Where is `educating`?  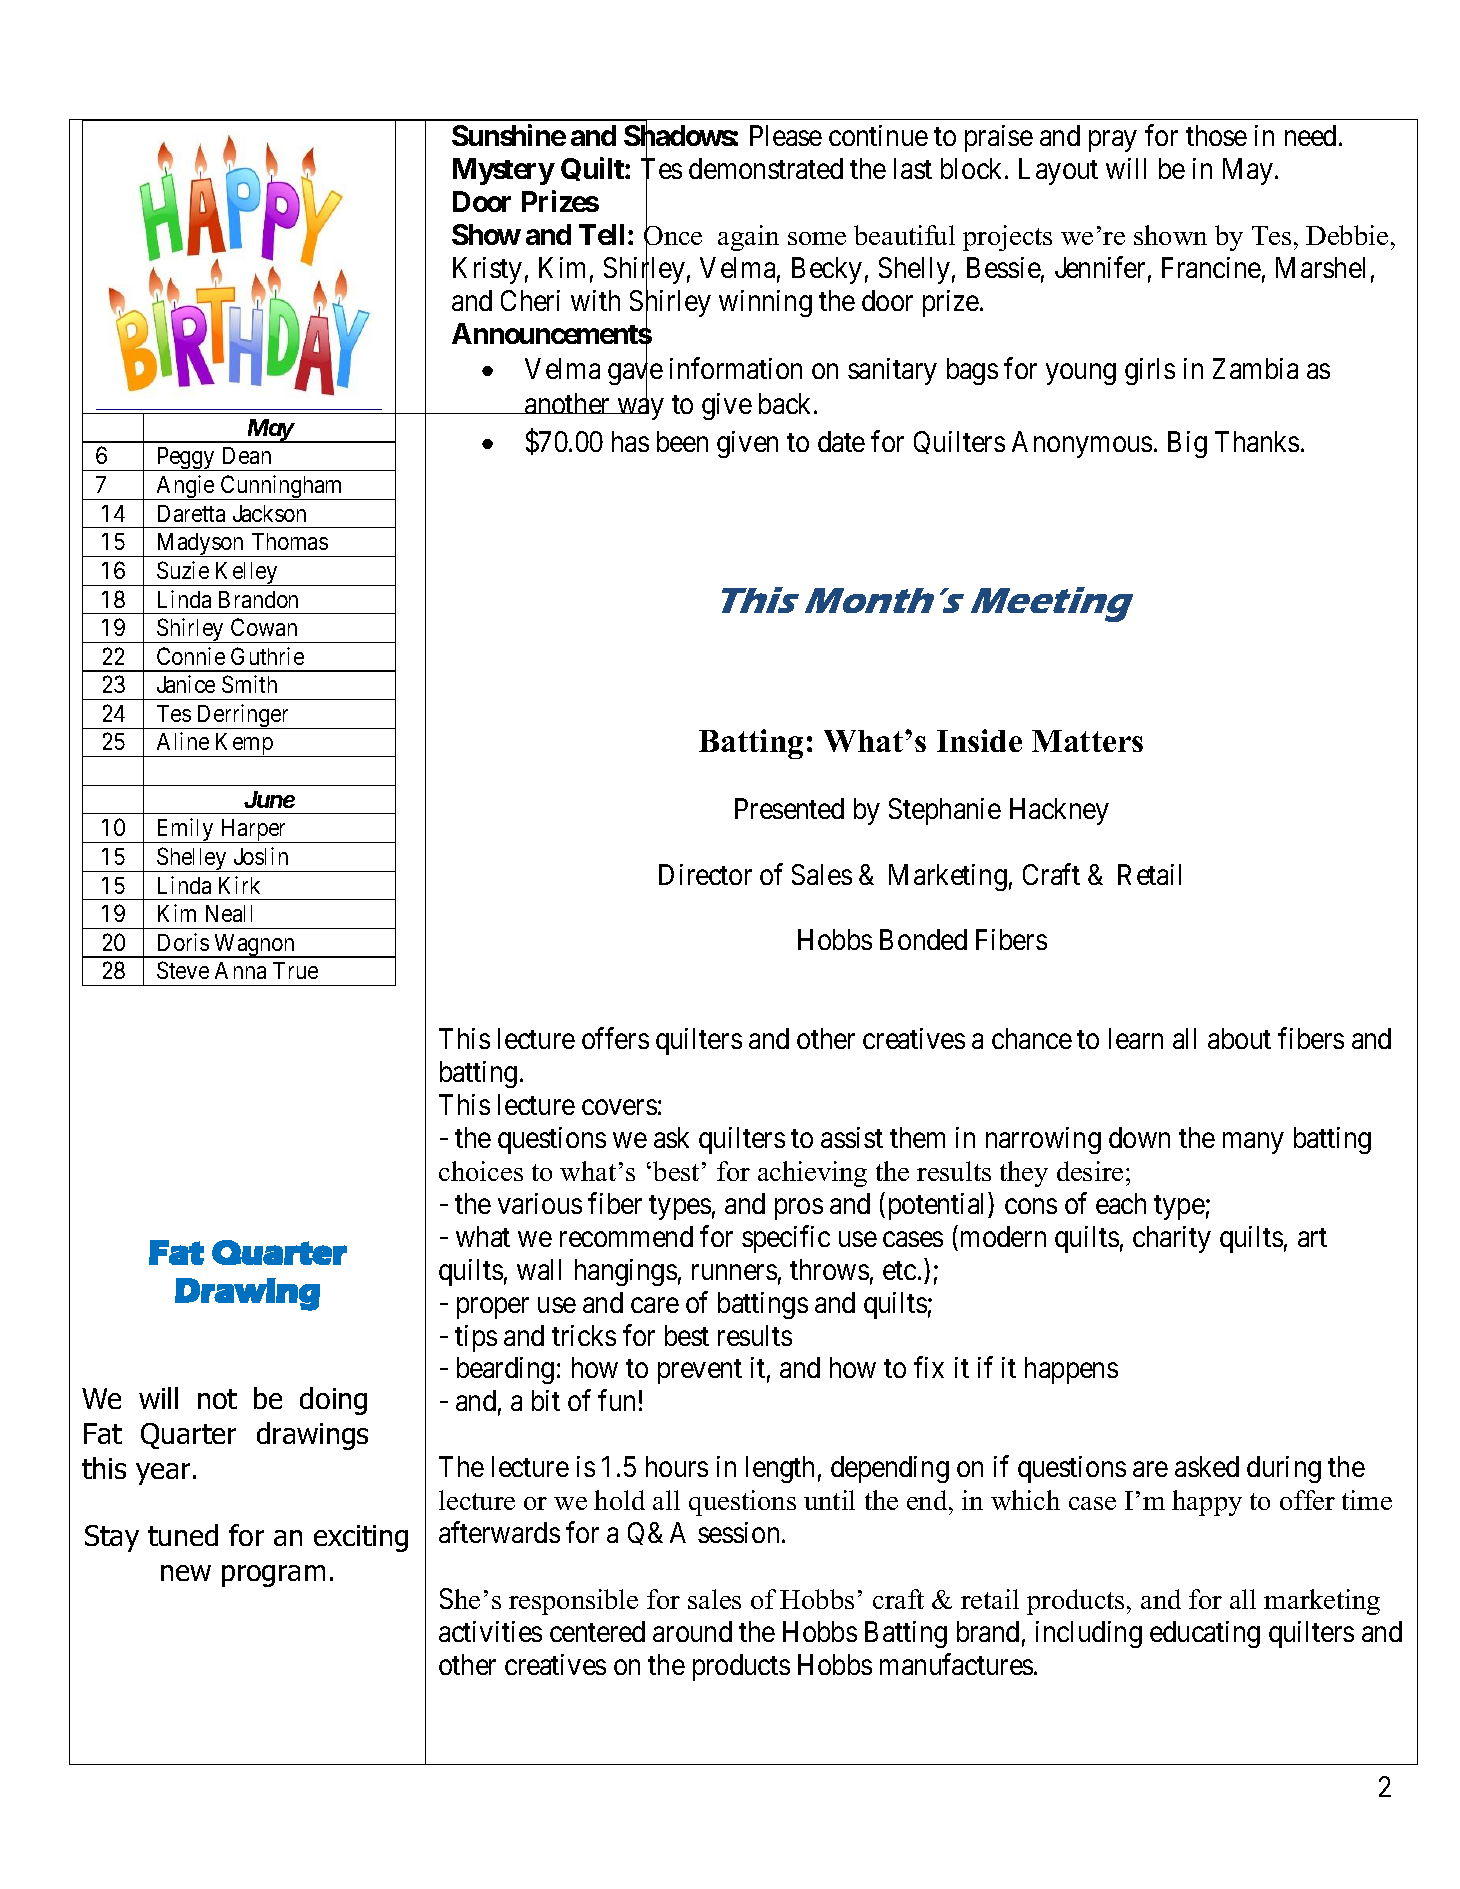
educating is located at coordinates (1205, 1634).
